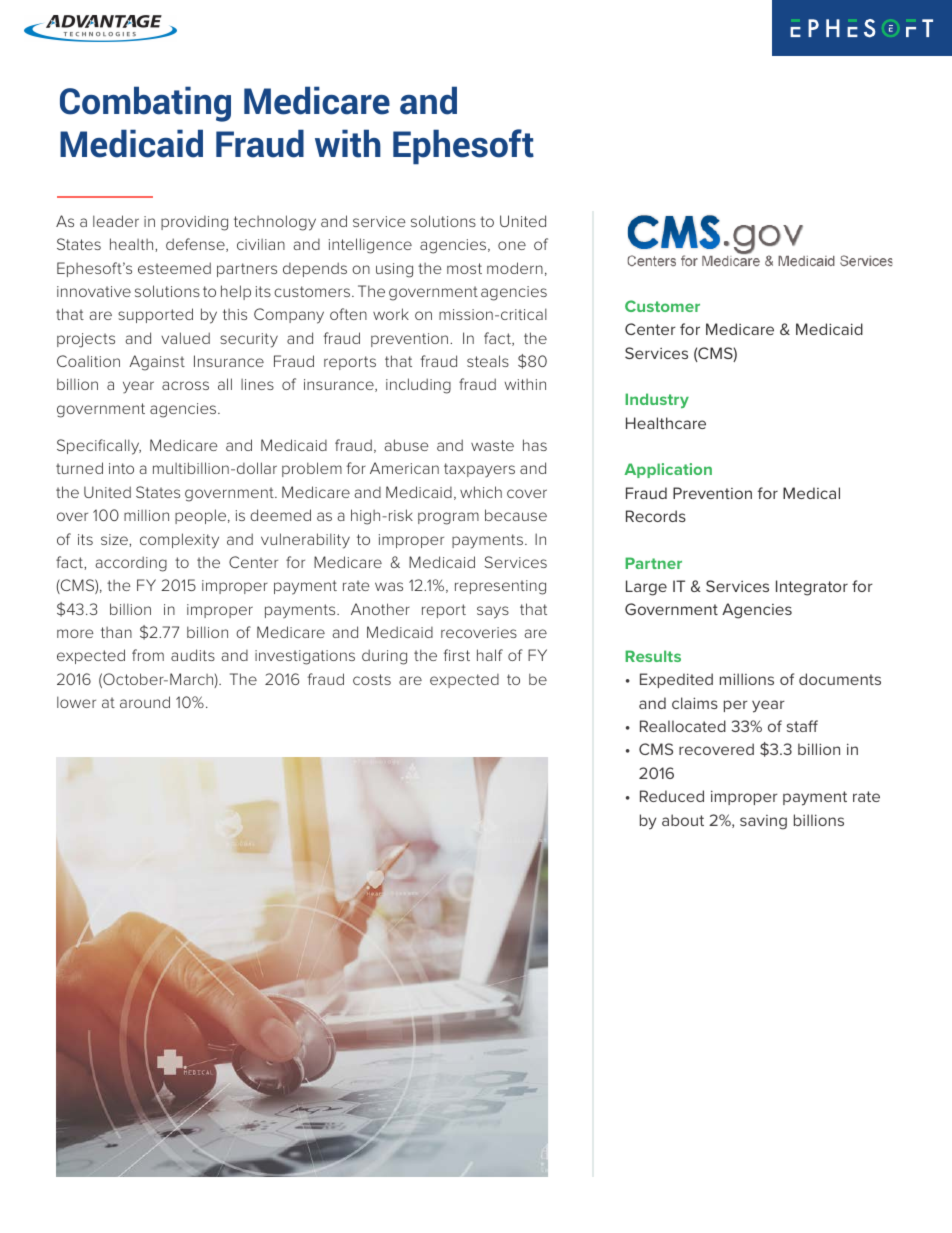 This page has height=1233, width=952. I want to click on first, so click(457, 655).
